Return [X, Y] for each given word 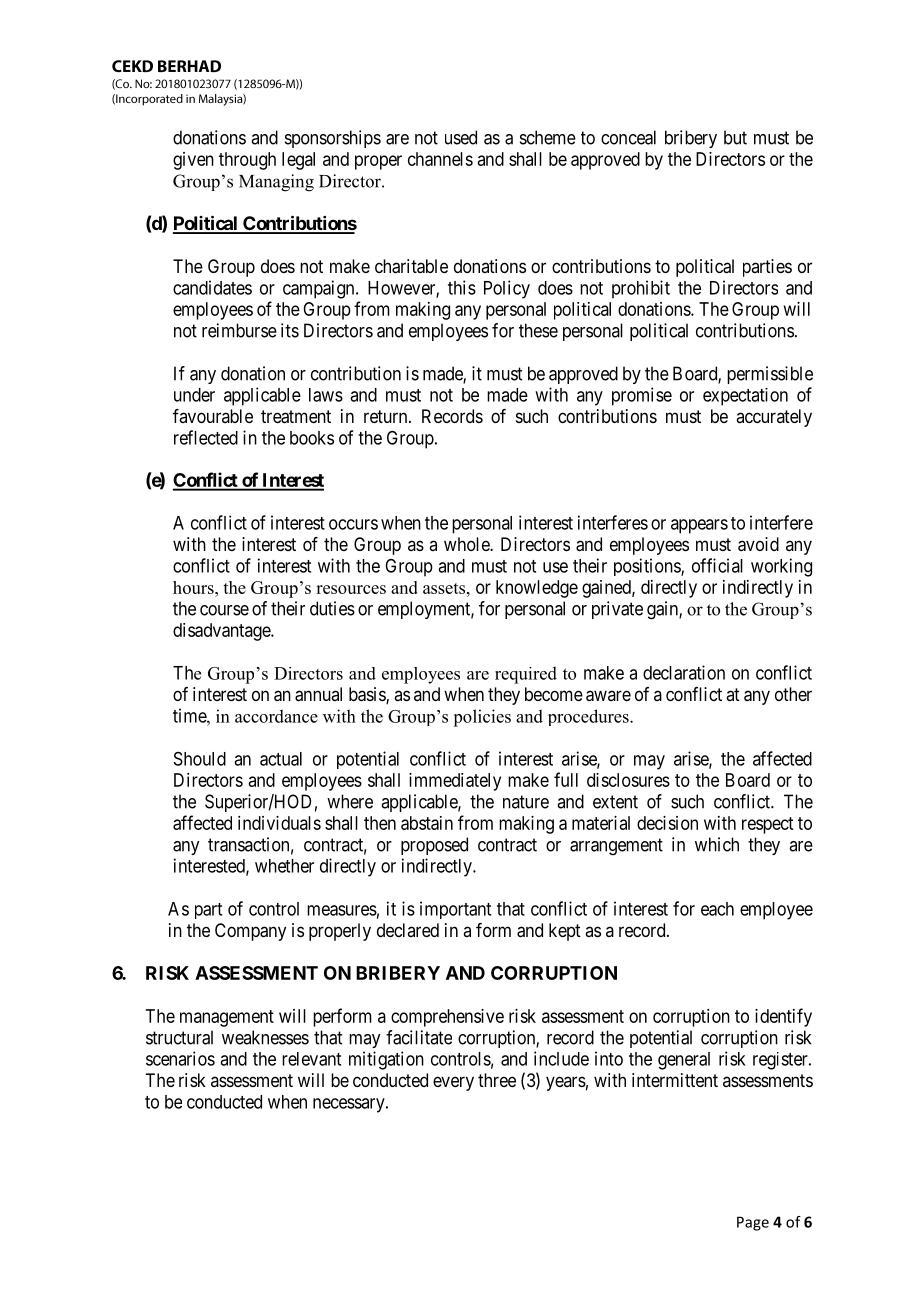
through [247, 161]
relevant [311, 1059]
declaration [684, 672]
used [461, 137]
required [526, 675]
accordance [276, 716]
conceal [628, 137]
